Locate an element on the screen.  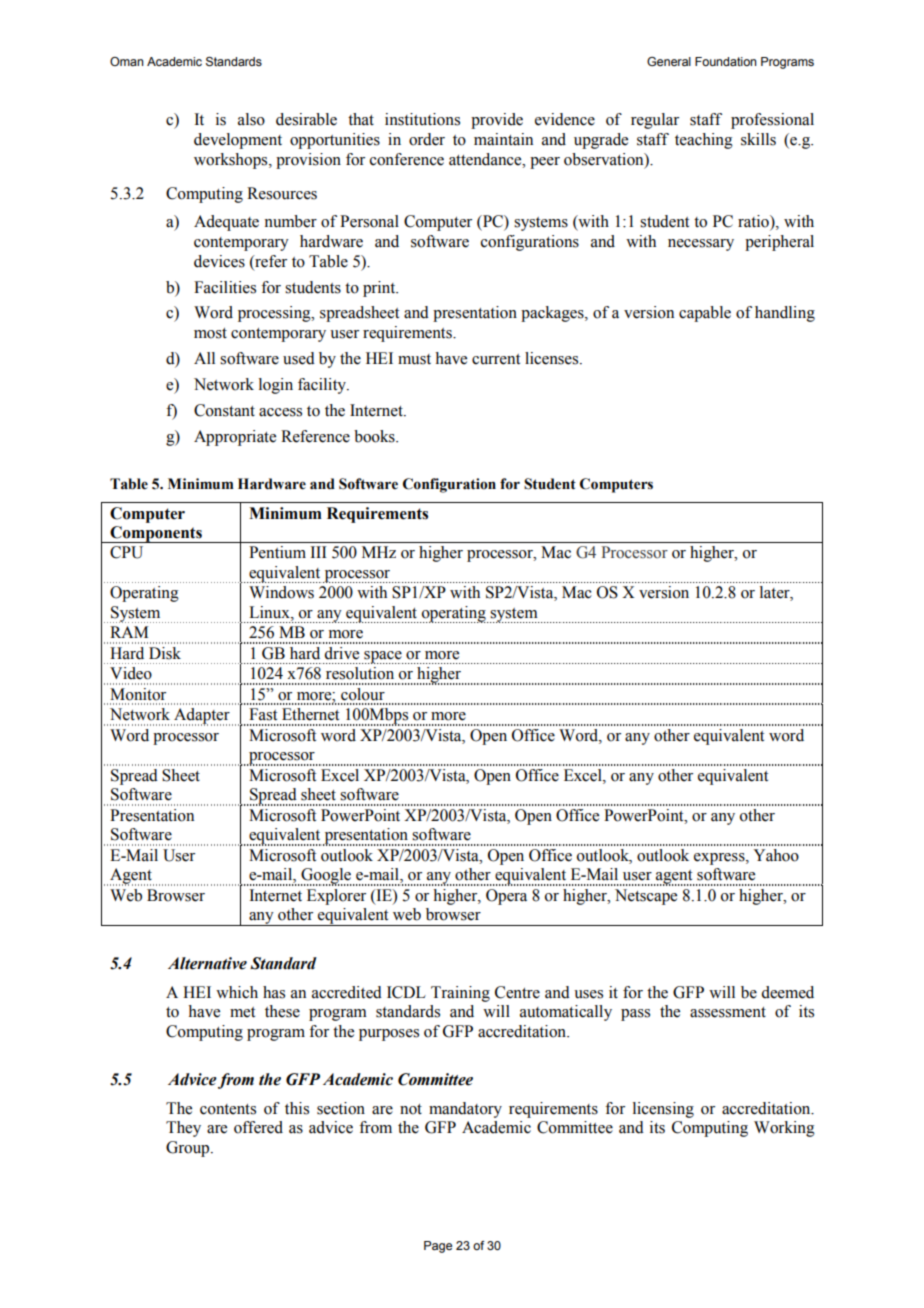
Foundation is located at coordinates (726, 61).
